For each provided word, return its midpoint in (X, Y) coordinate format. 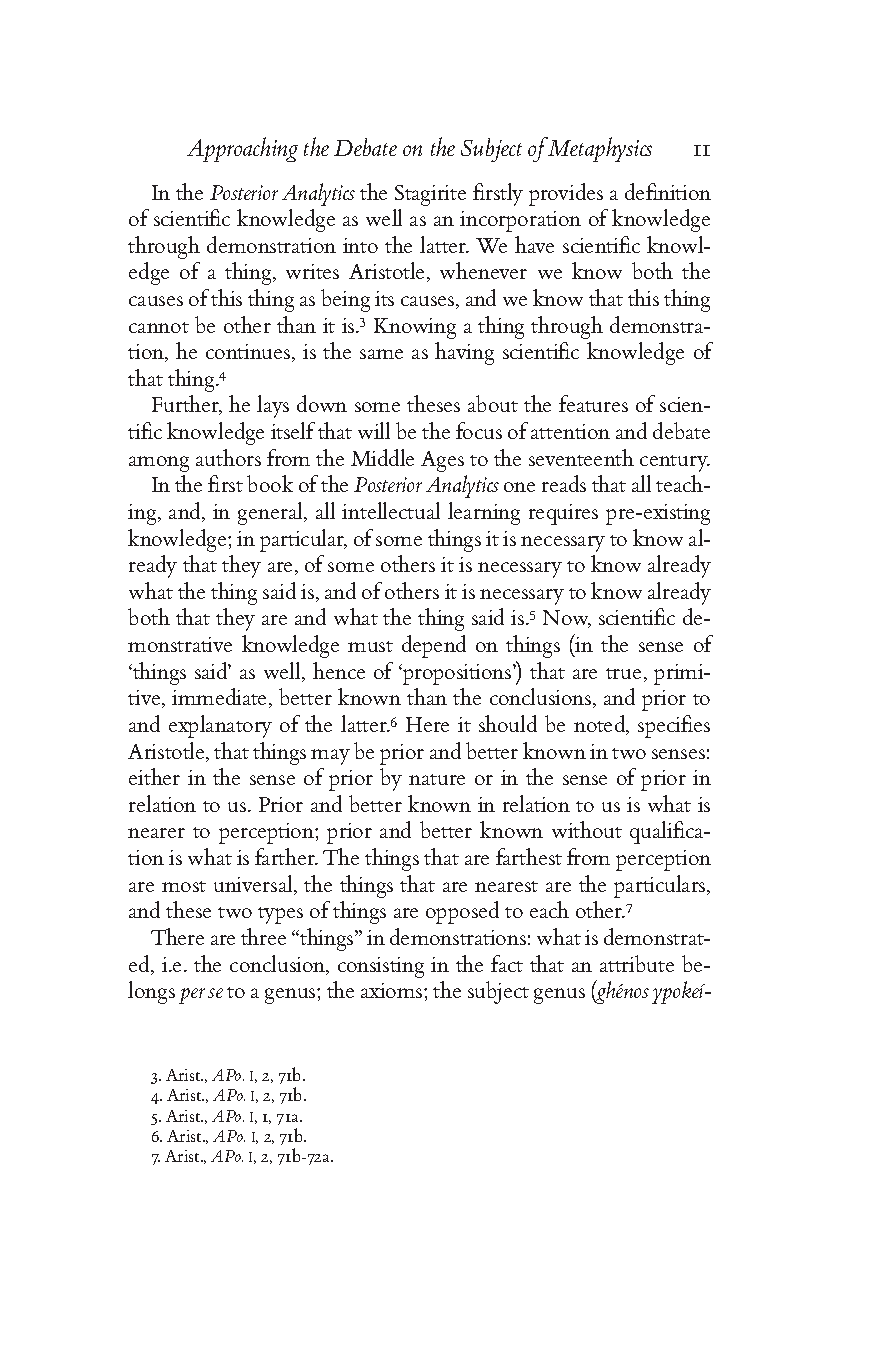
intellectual (391, 510)
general (271, 513)
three (263, 936)
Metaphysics (599, 149)
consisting (381, 967)
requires (563, 514)
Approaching (242, 149)
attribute (637, 963)
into (360, 245)
